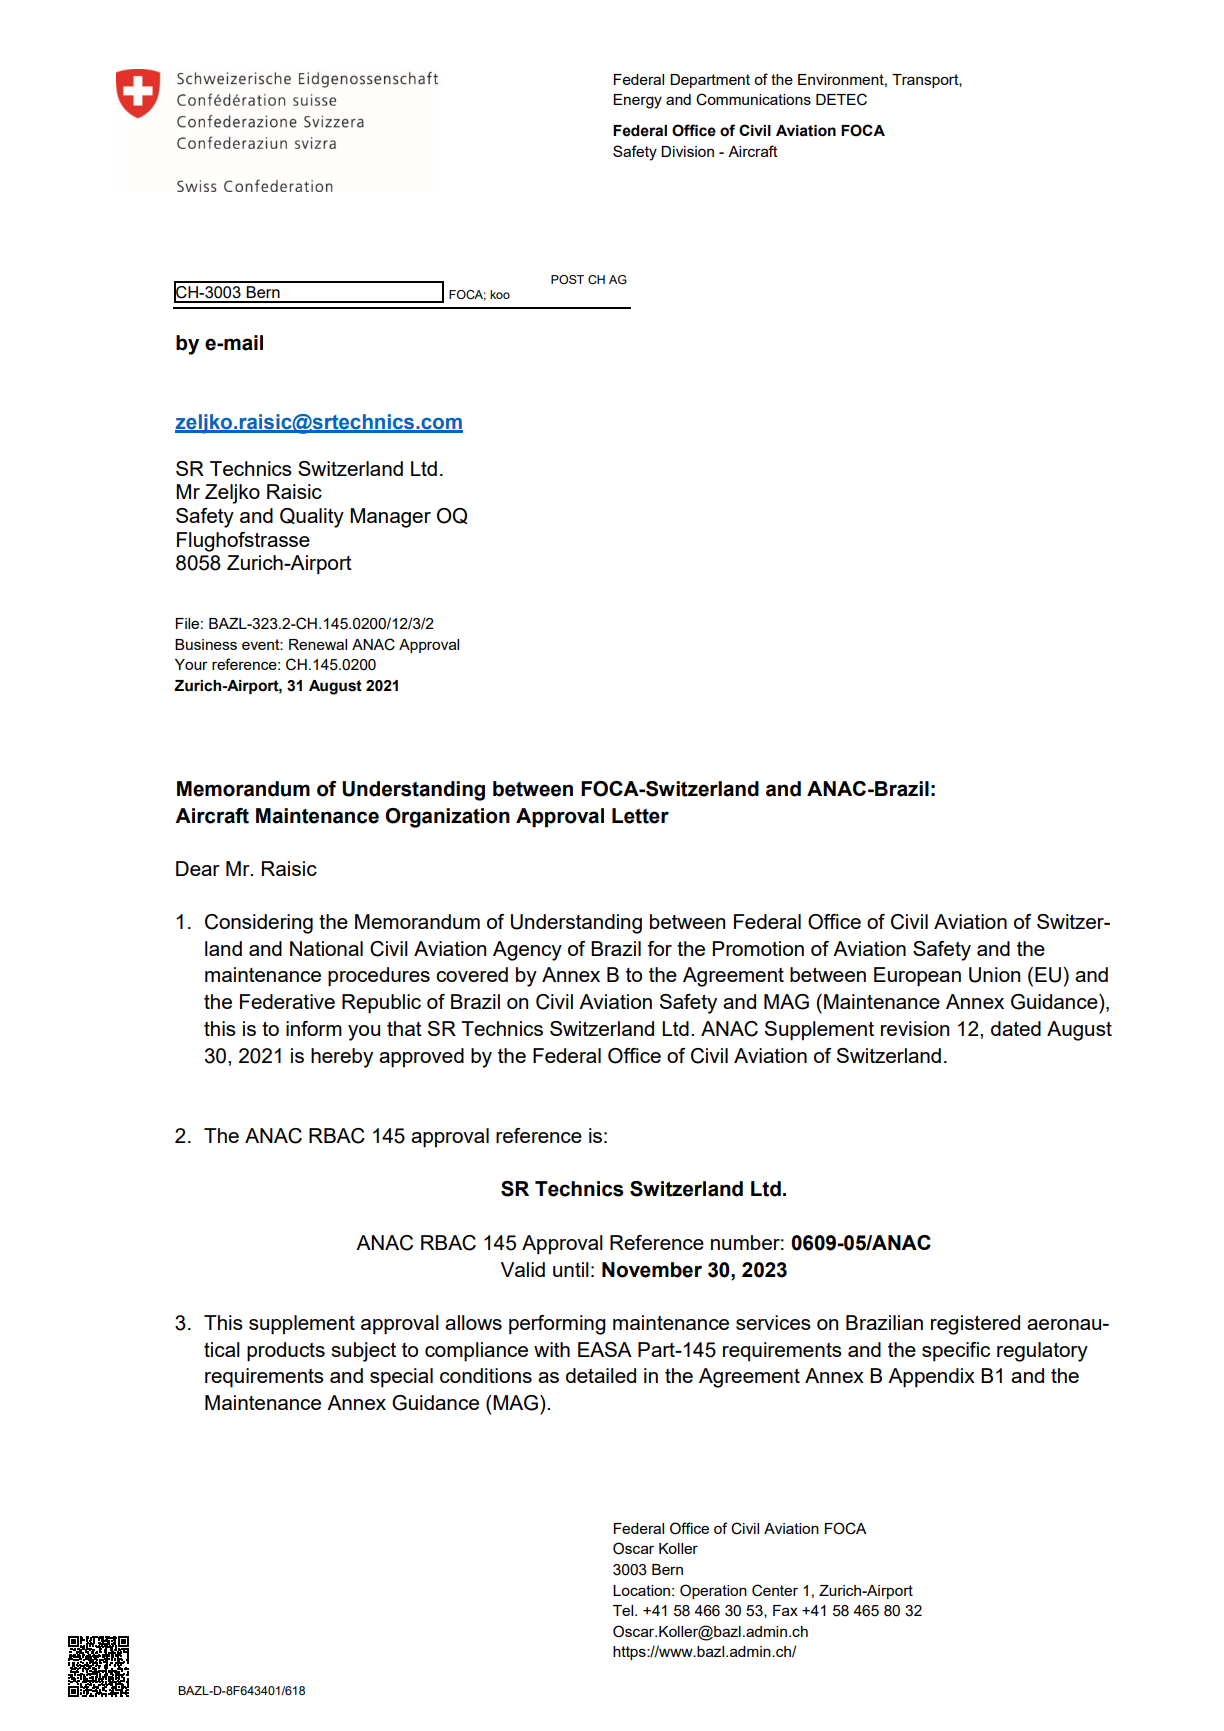 This page has height=1731, width=1224. What do you see at coordinates (785, 1610) in the page?
I see `Fax` at bounding box center [785, 1610].
